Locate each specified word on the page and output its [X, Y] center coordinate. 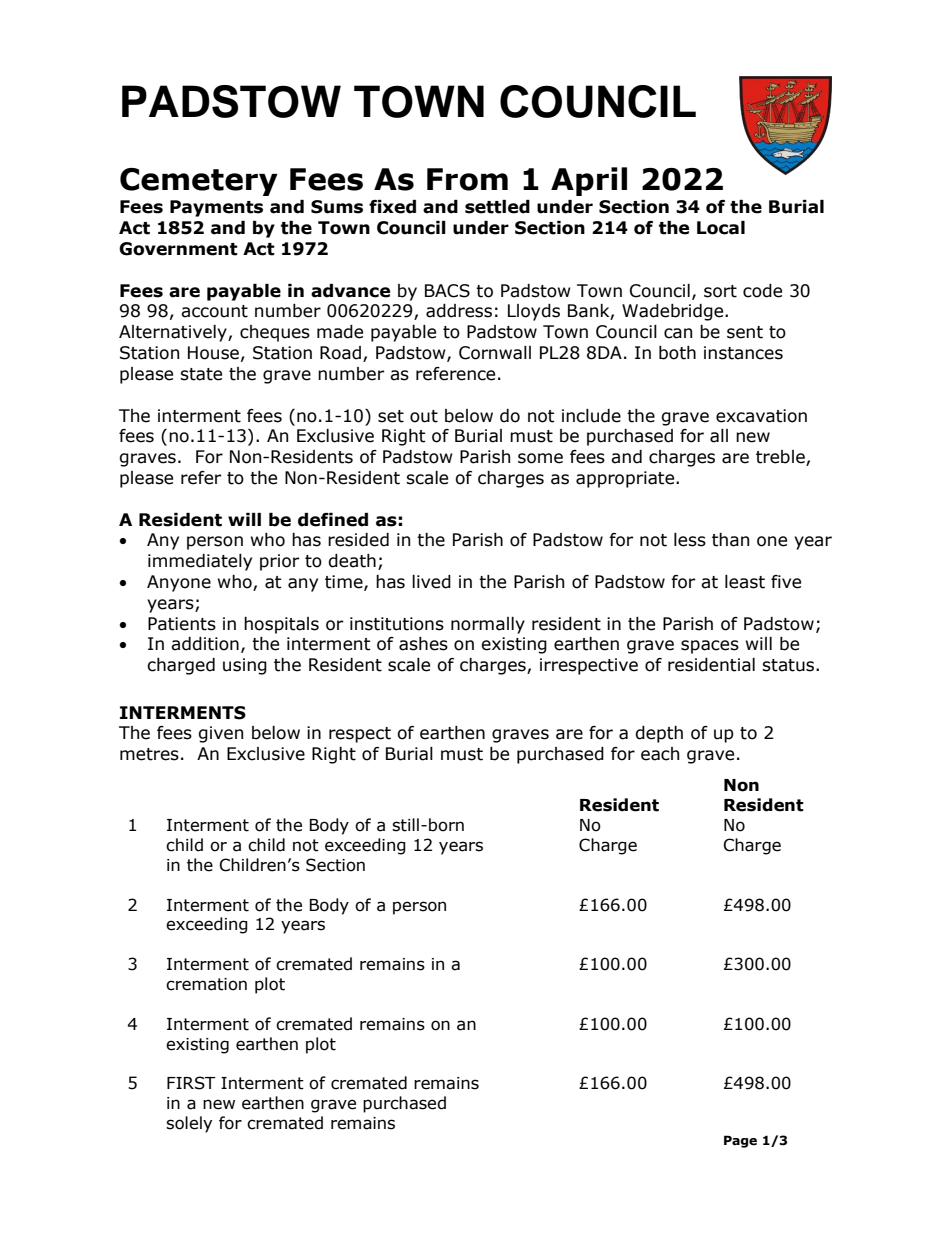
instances [743, 353]
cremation [206, 984]
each [660, 754]
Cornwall [495, 353]
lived [431, 582]
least [745, 582]
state [201, 374]
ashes [423, 644]
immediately [200, 562]
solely [189, 1124]
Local [721, 228]
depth [659, 734]
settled [497, 207]
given [220, 734]
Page [740, 1141]
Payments [216, 208]
